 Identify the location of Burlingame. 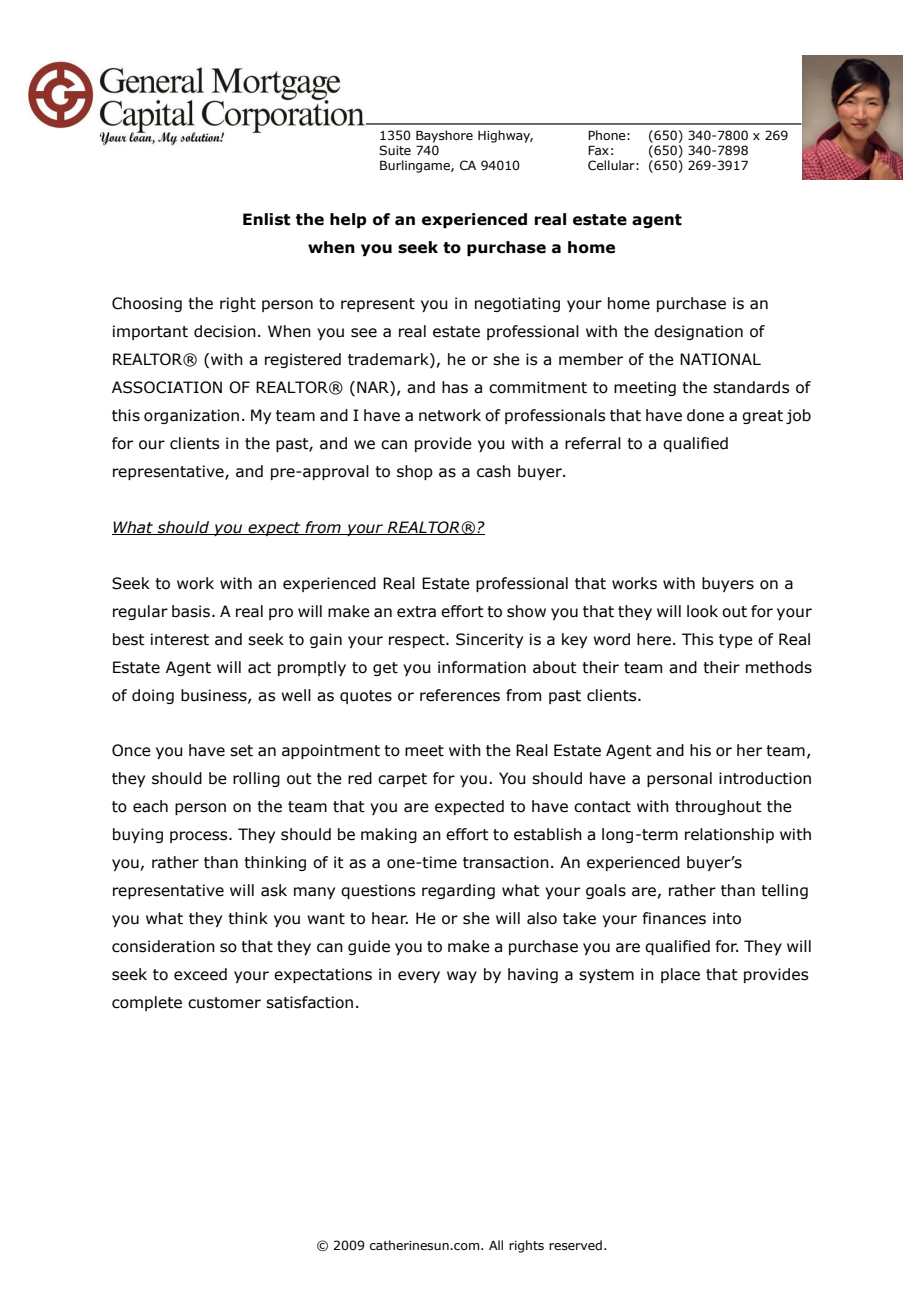
(416, 166).
